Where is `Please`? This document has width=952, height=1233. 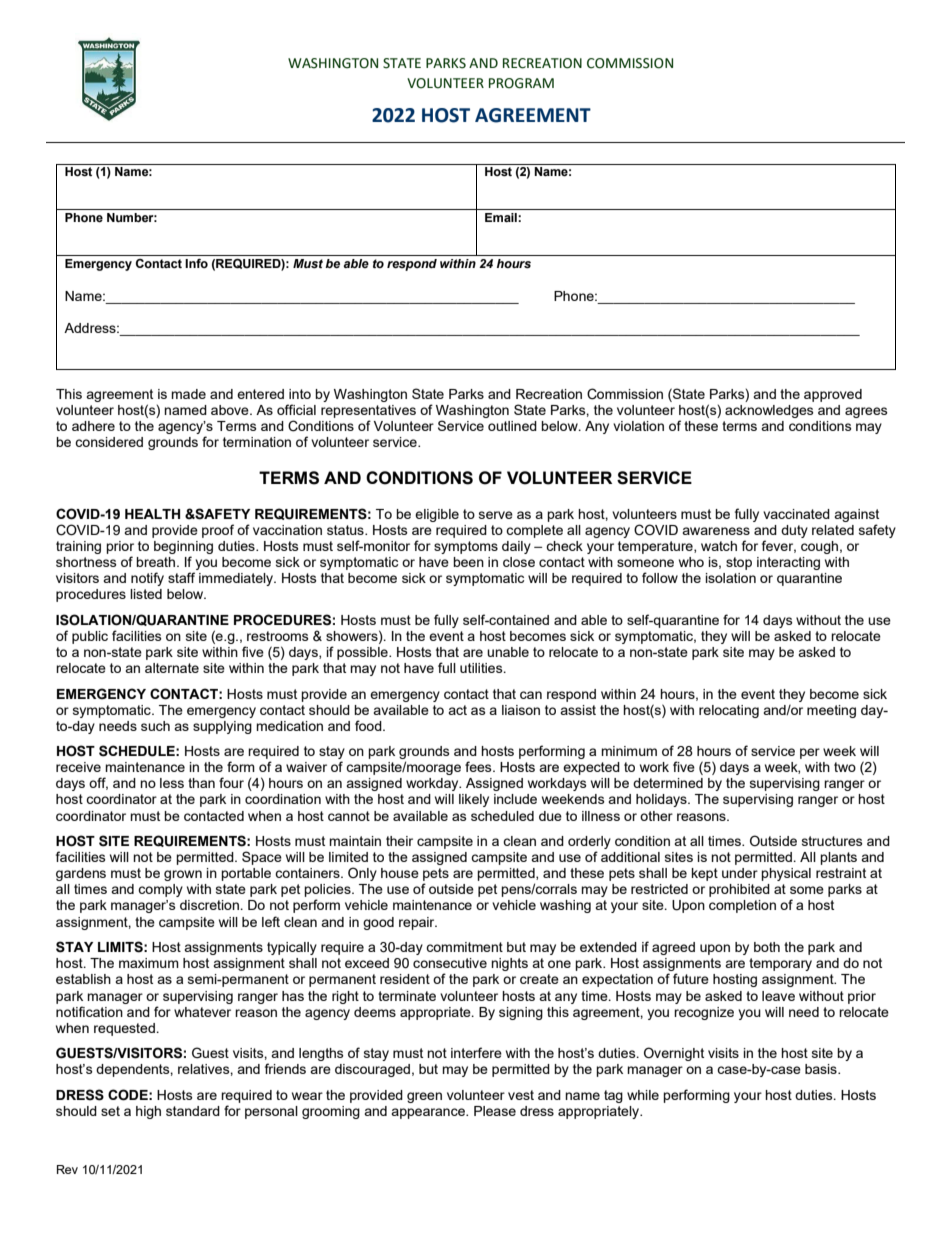 Please is located at coordinates (495, 1111).
